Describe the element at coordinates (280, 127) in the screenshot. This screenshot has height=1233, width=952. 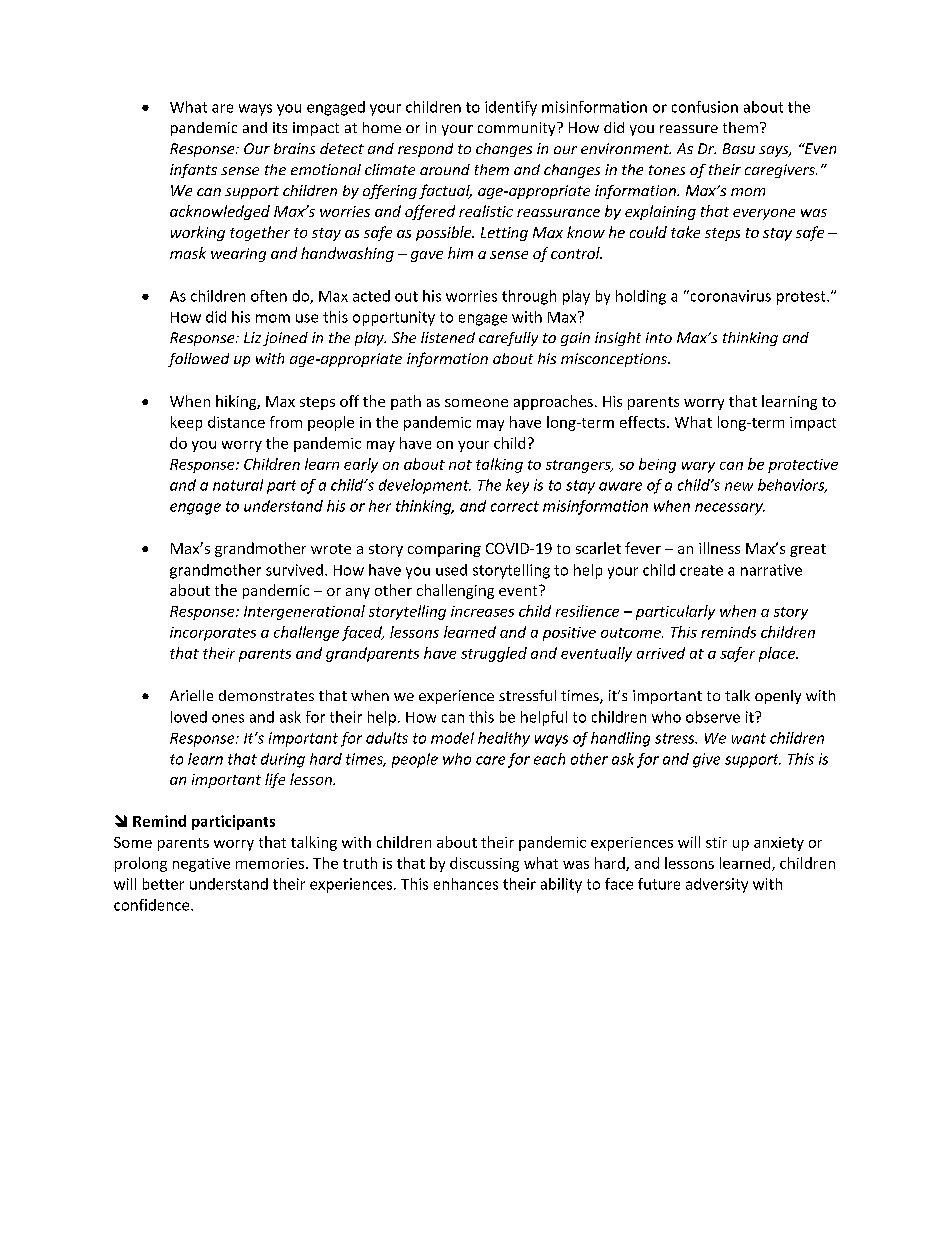
I see `its` at that location.
